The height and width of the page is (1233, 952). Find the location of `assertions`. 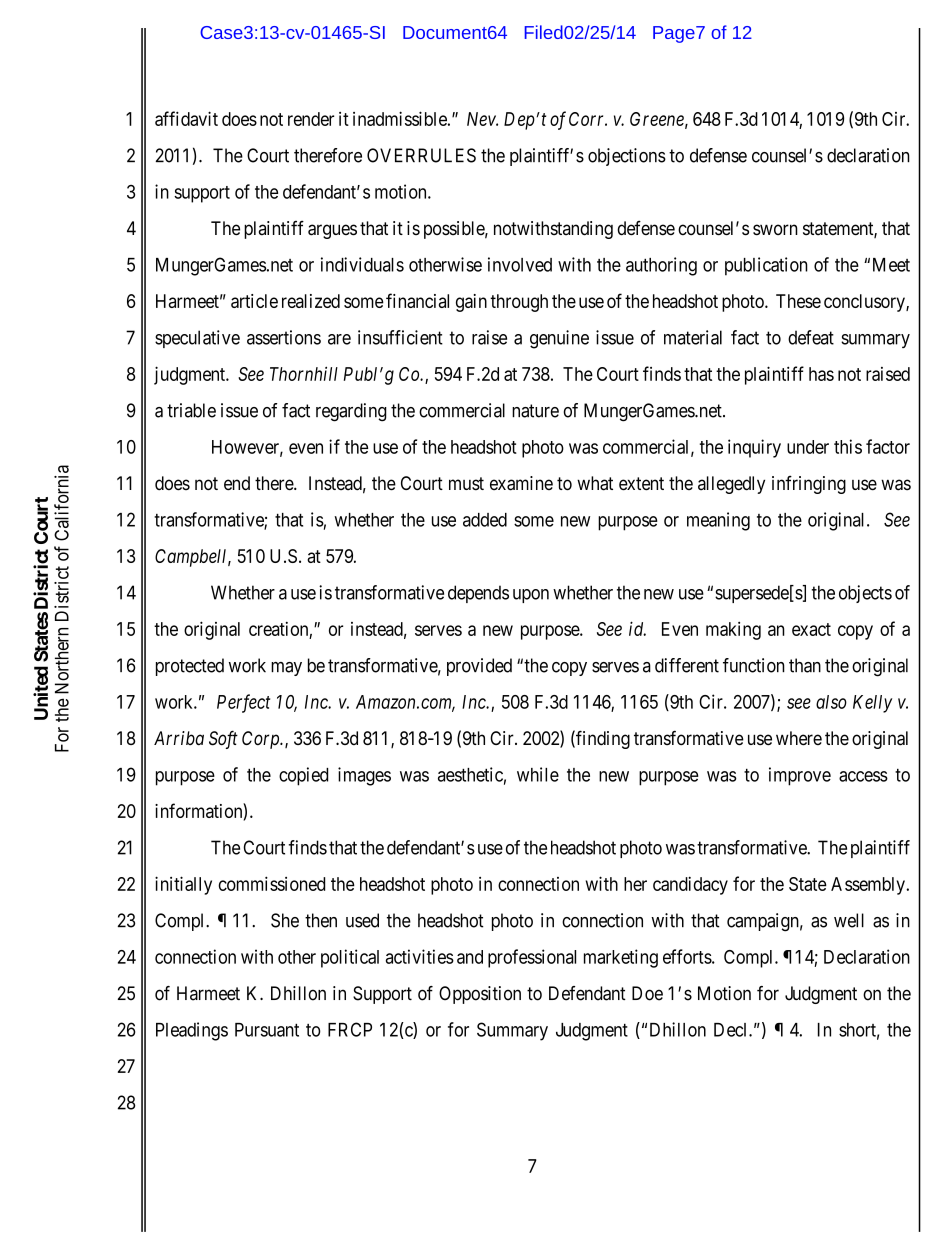

assertions is located at coordinates (284, 337).
